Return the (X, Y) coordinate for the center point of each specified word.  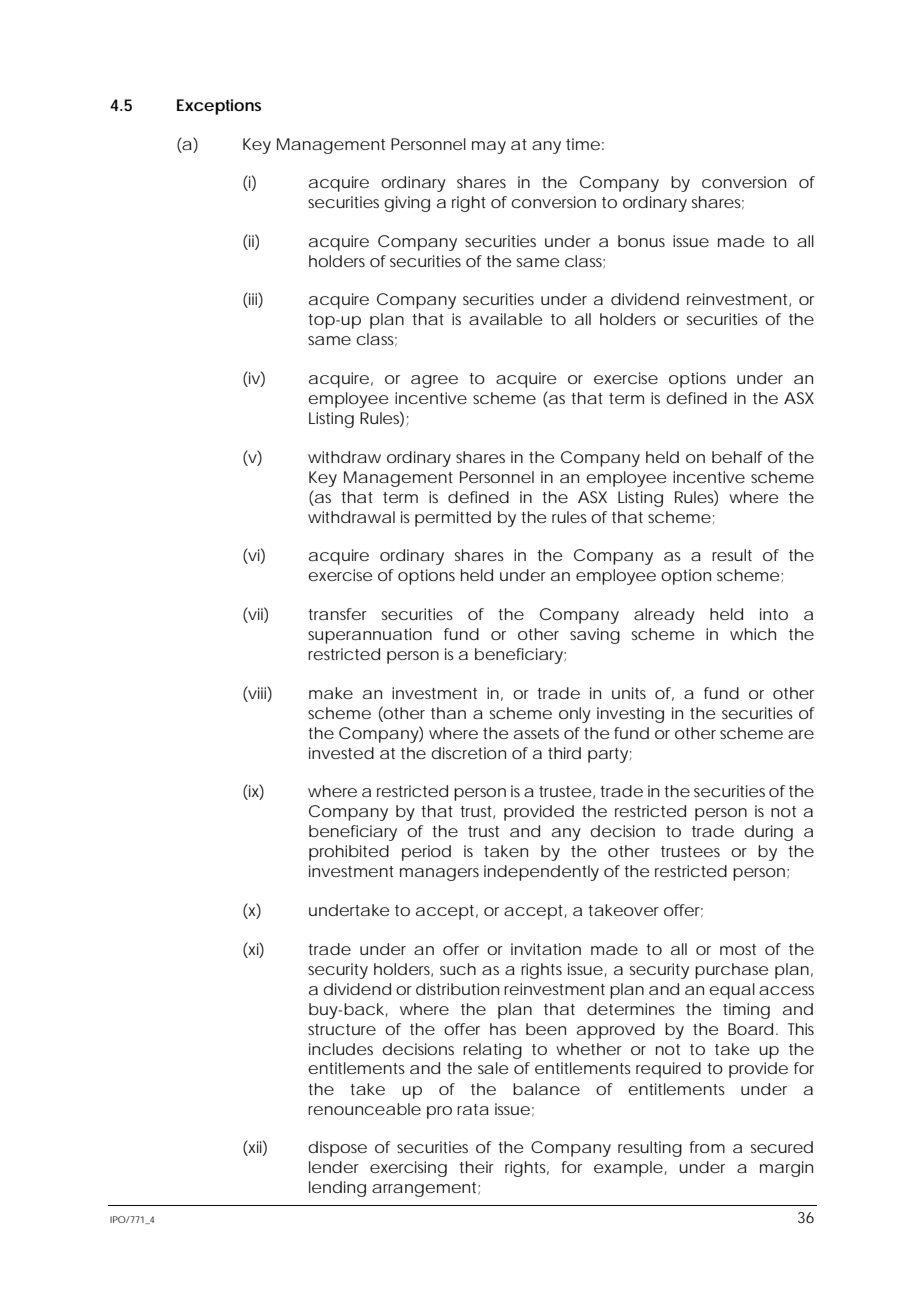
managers (439, 874)
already (664, 616)
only (575, 715)
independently (541, 873)
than (448, 713)
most (738, 949)
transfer (337, 614)
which (753, 634)
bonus (641, 241)
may (489, 147)
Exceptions (219, 107)
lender (334, 1167)
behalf (737, 457)
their (476, 1167)
